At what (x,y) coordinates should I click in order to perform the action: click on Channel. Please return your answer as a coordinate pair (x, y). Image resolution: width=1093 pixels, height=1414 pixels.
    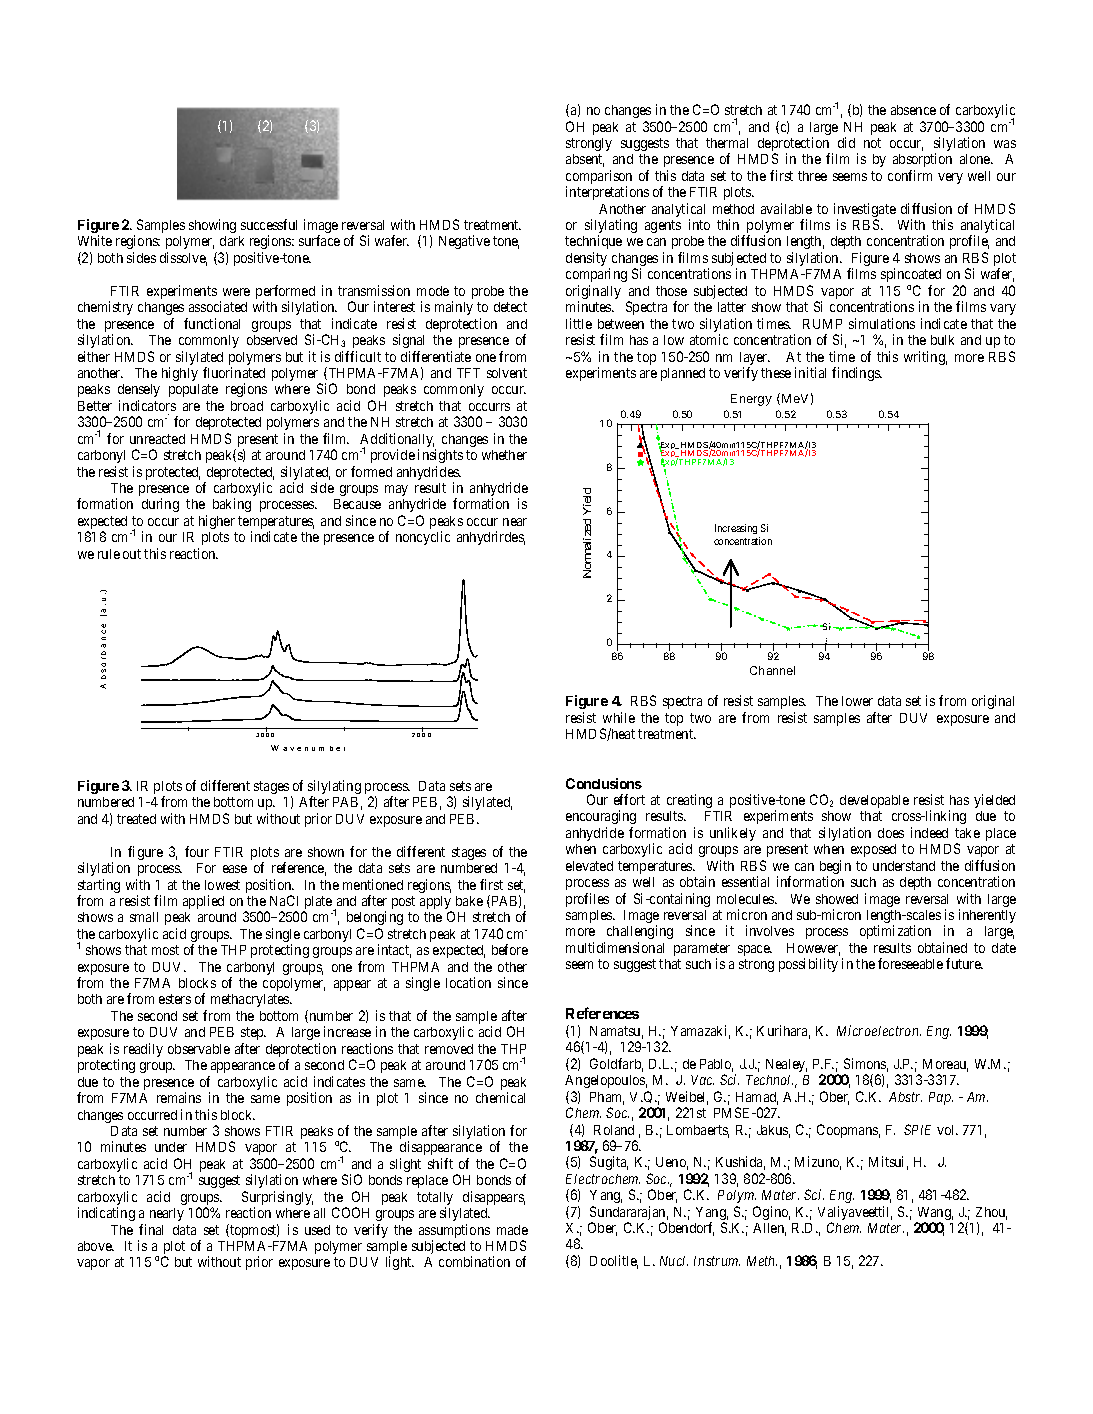
    Looking at the image, I should click on (772, 670).
